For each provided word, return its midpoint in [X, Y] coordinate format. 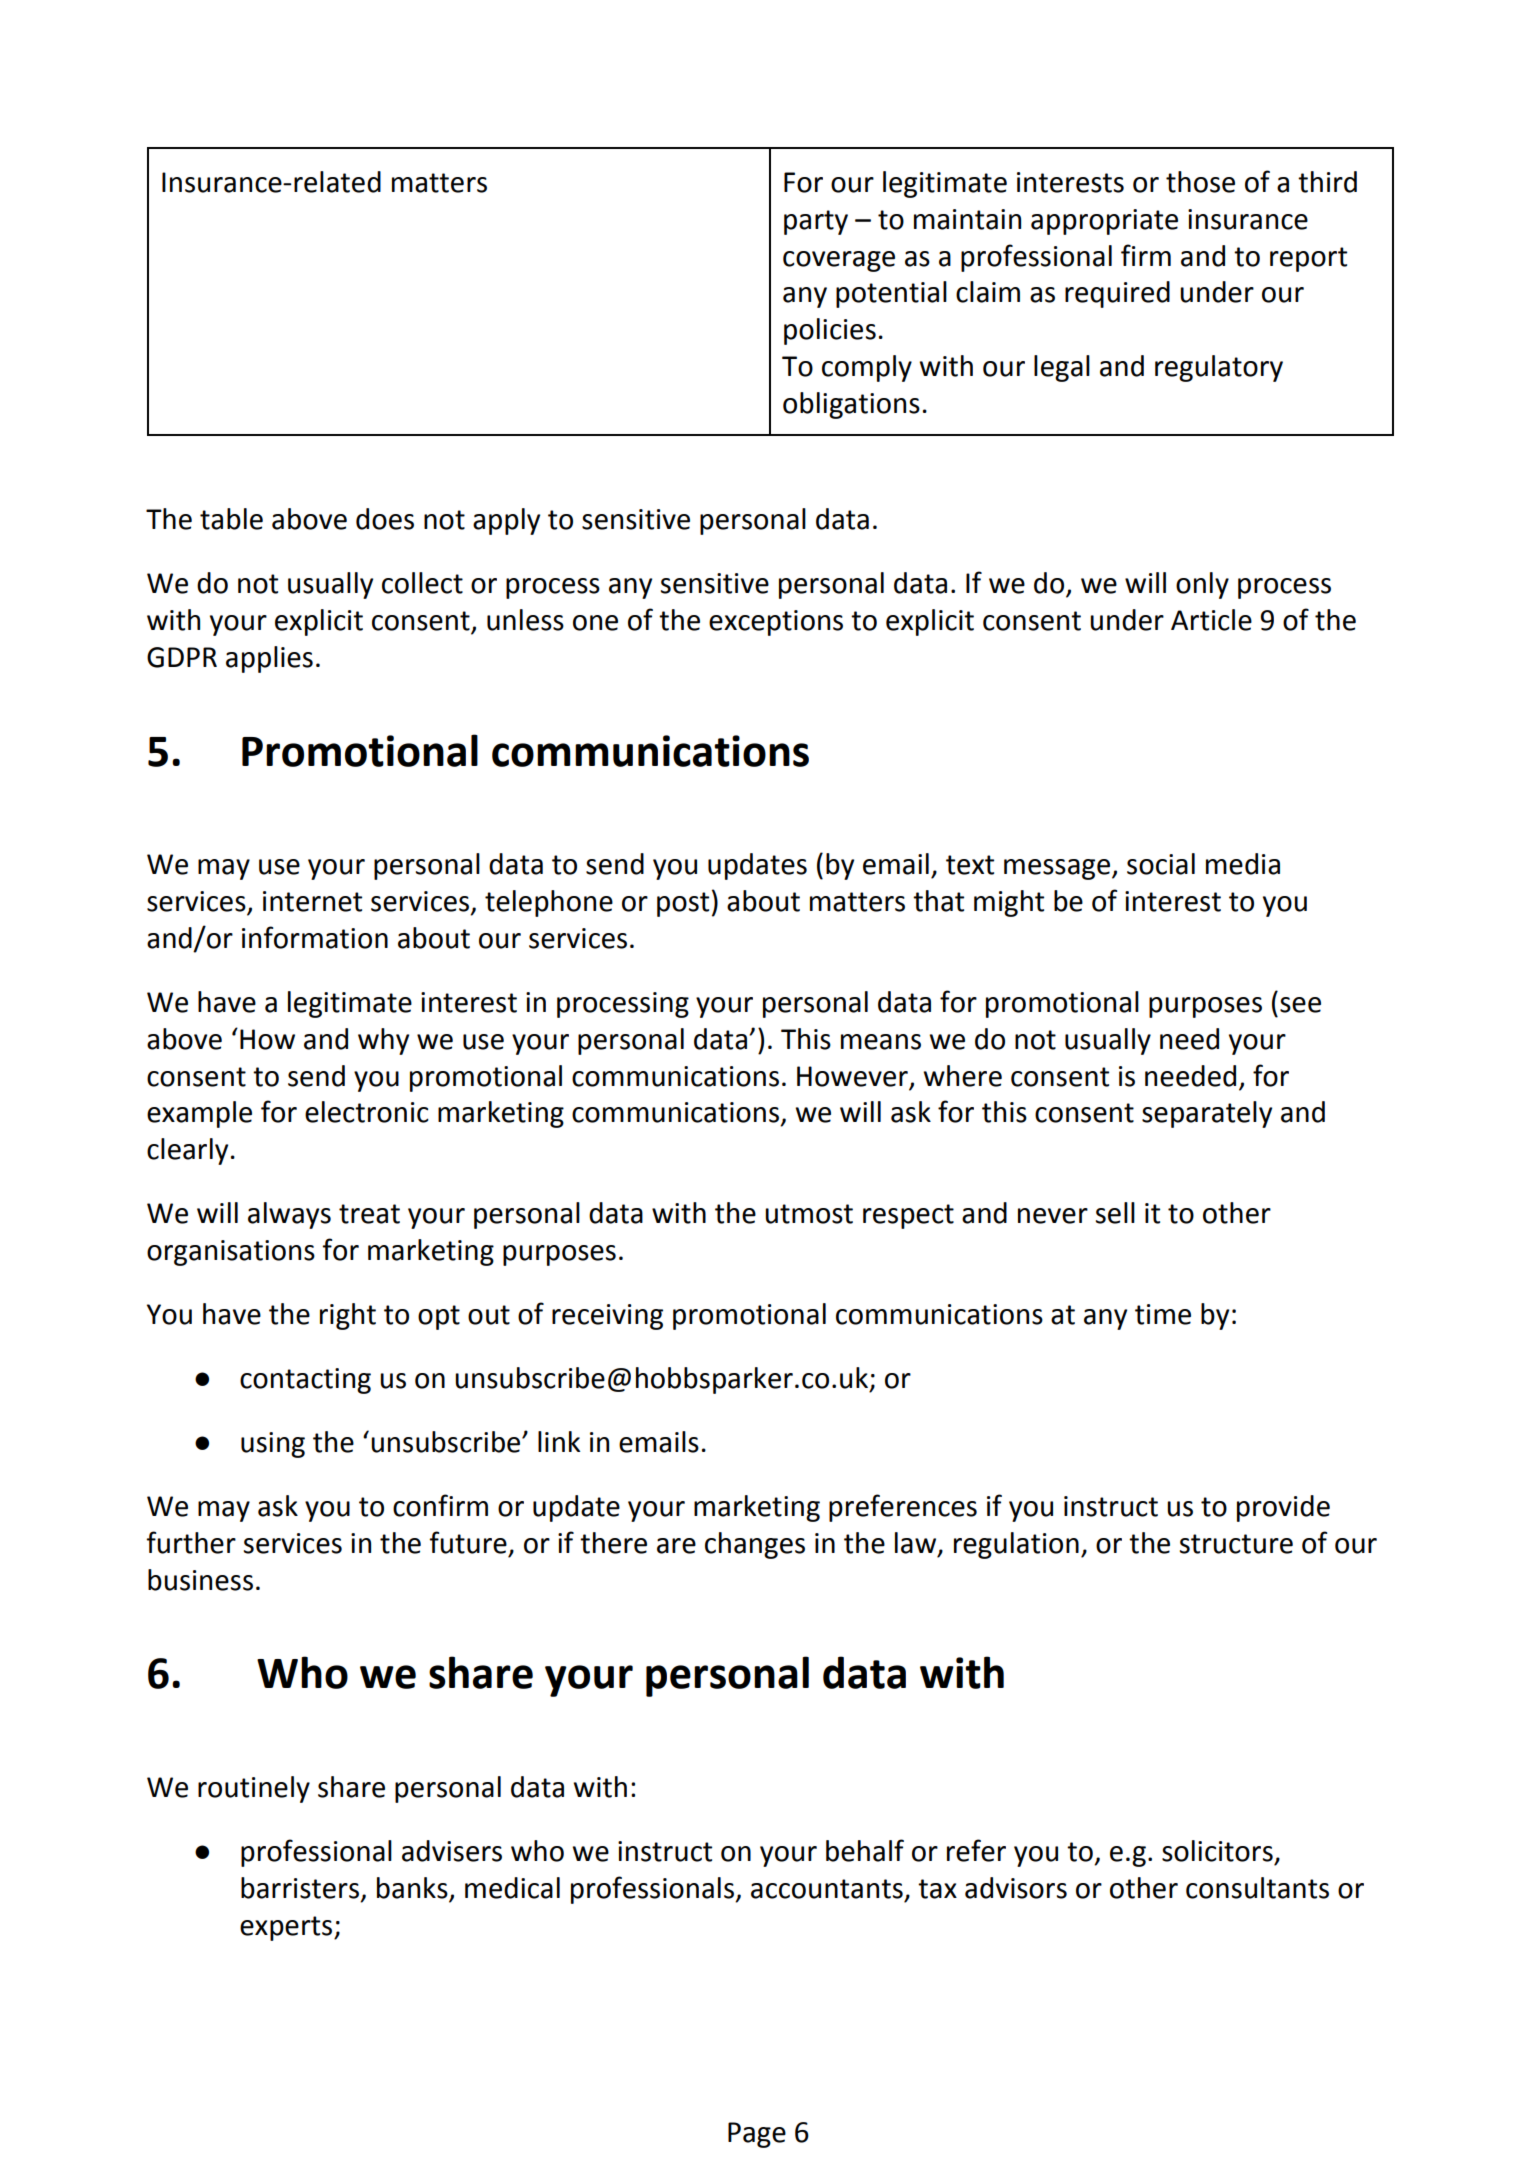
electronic [367, 1112]
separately [1207, 1114]
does [385, 519]
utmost [809, 1214]
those [1200, 182]
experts [287, 1928]
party [816, 222]
